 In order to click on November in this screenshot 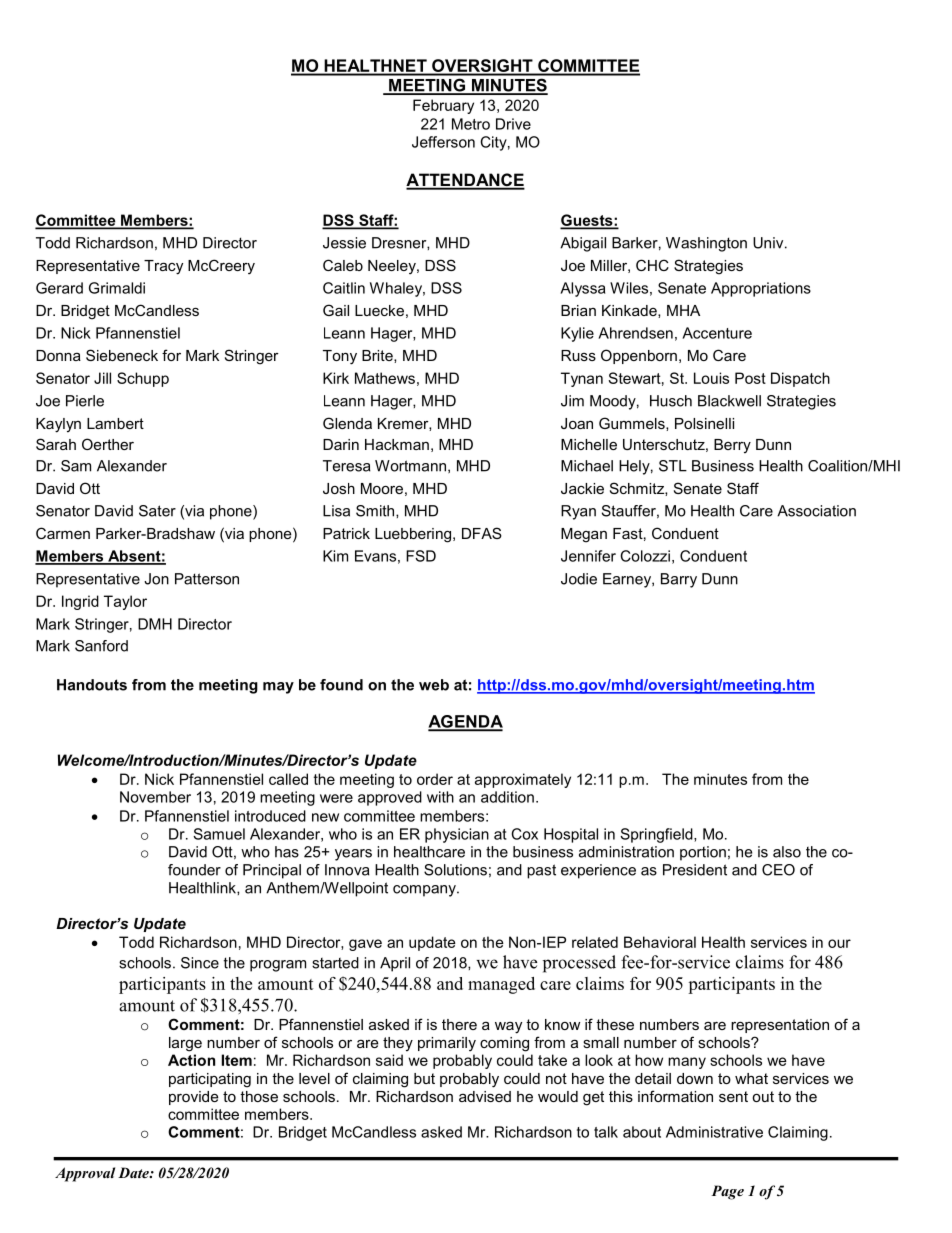, I will do `click(155, 797)`.
